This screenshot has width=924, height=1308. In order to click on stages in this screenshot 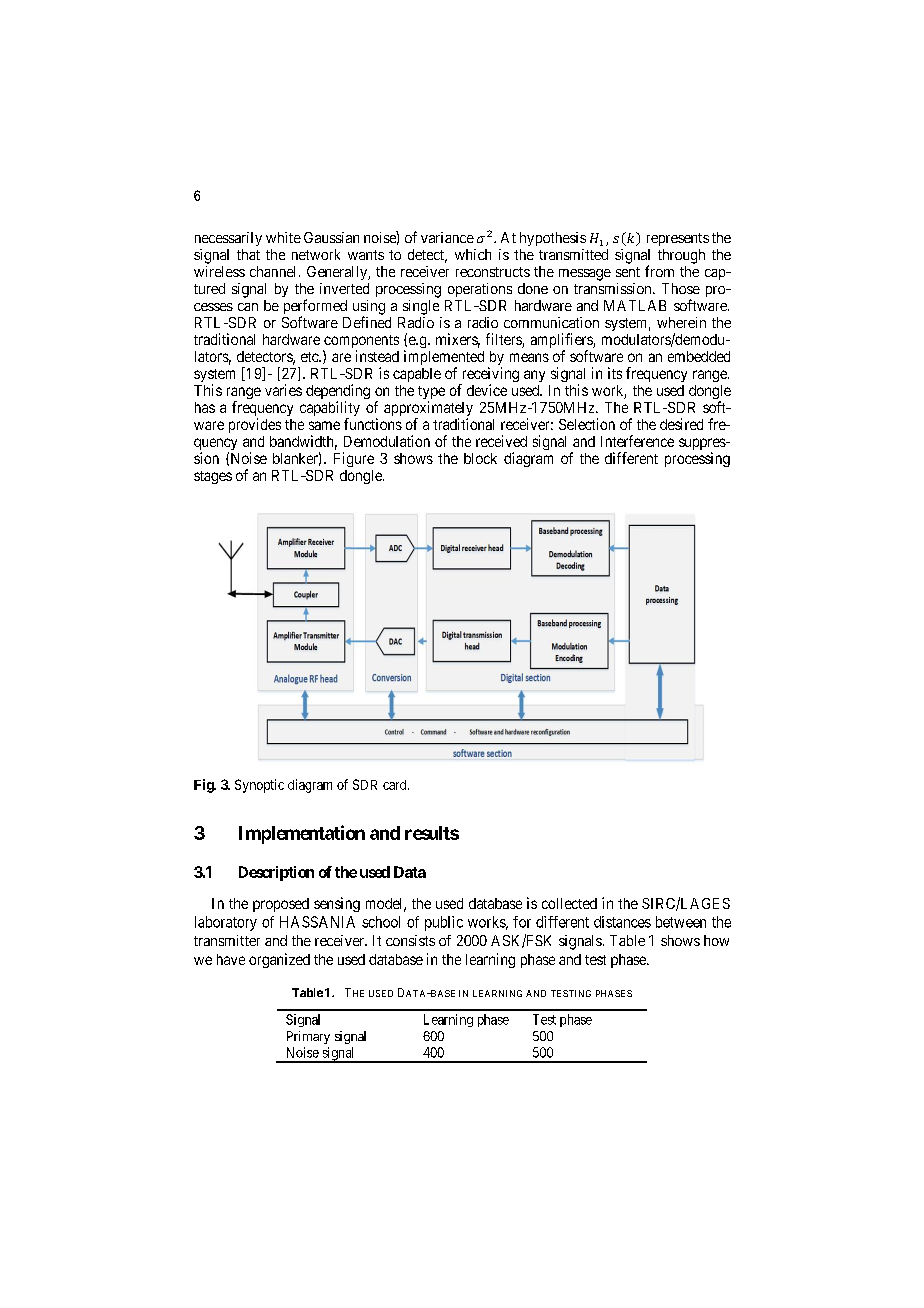, I will do `click(213, 477)`.
